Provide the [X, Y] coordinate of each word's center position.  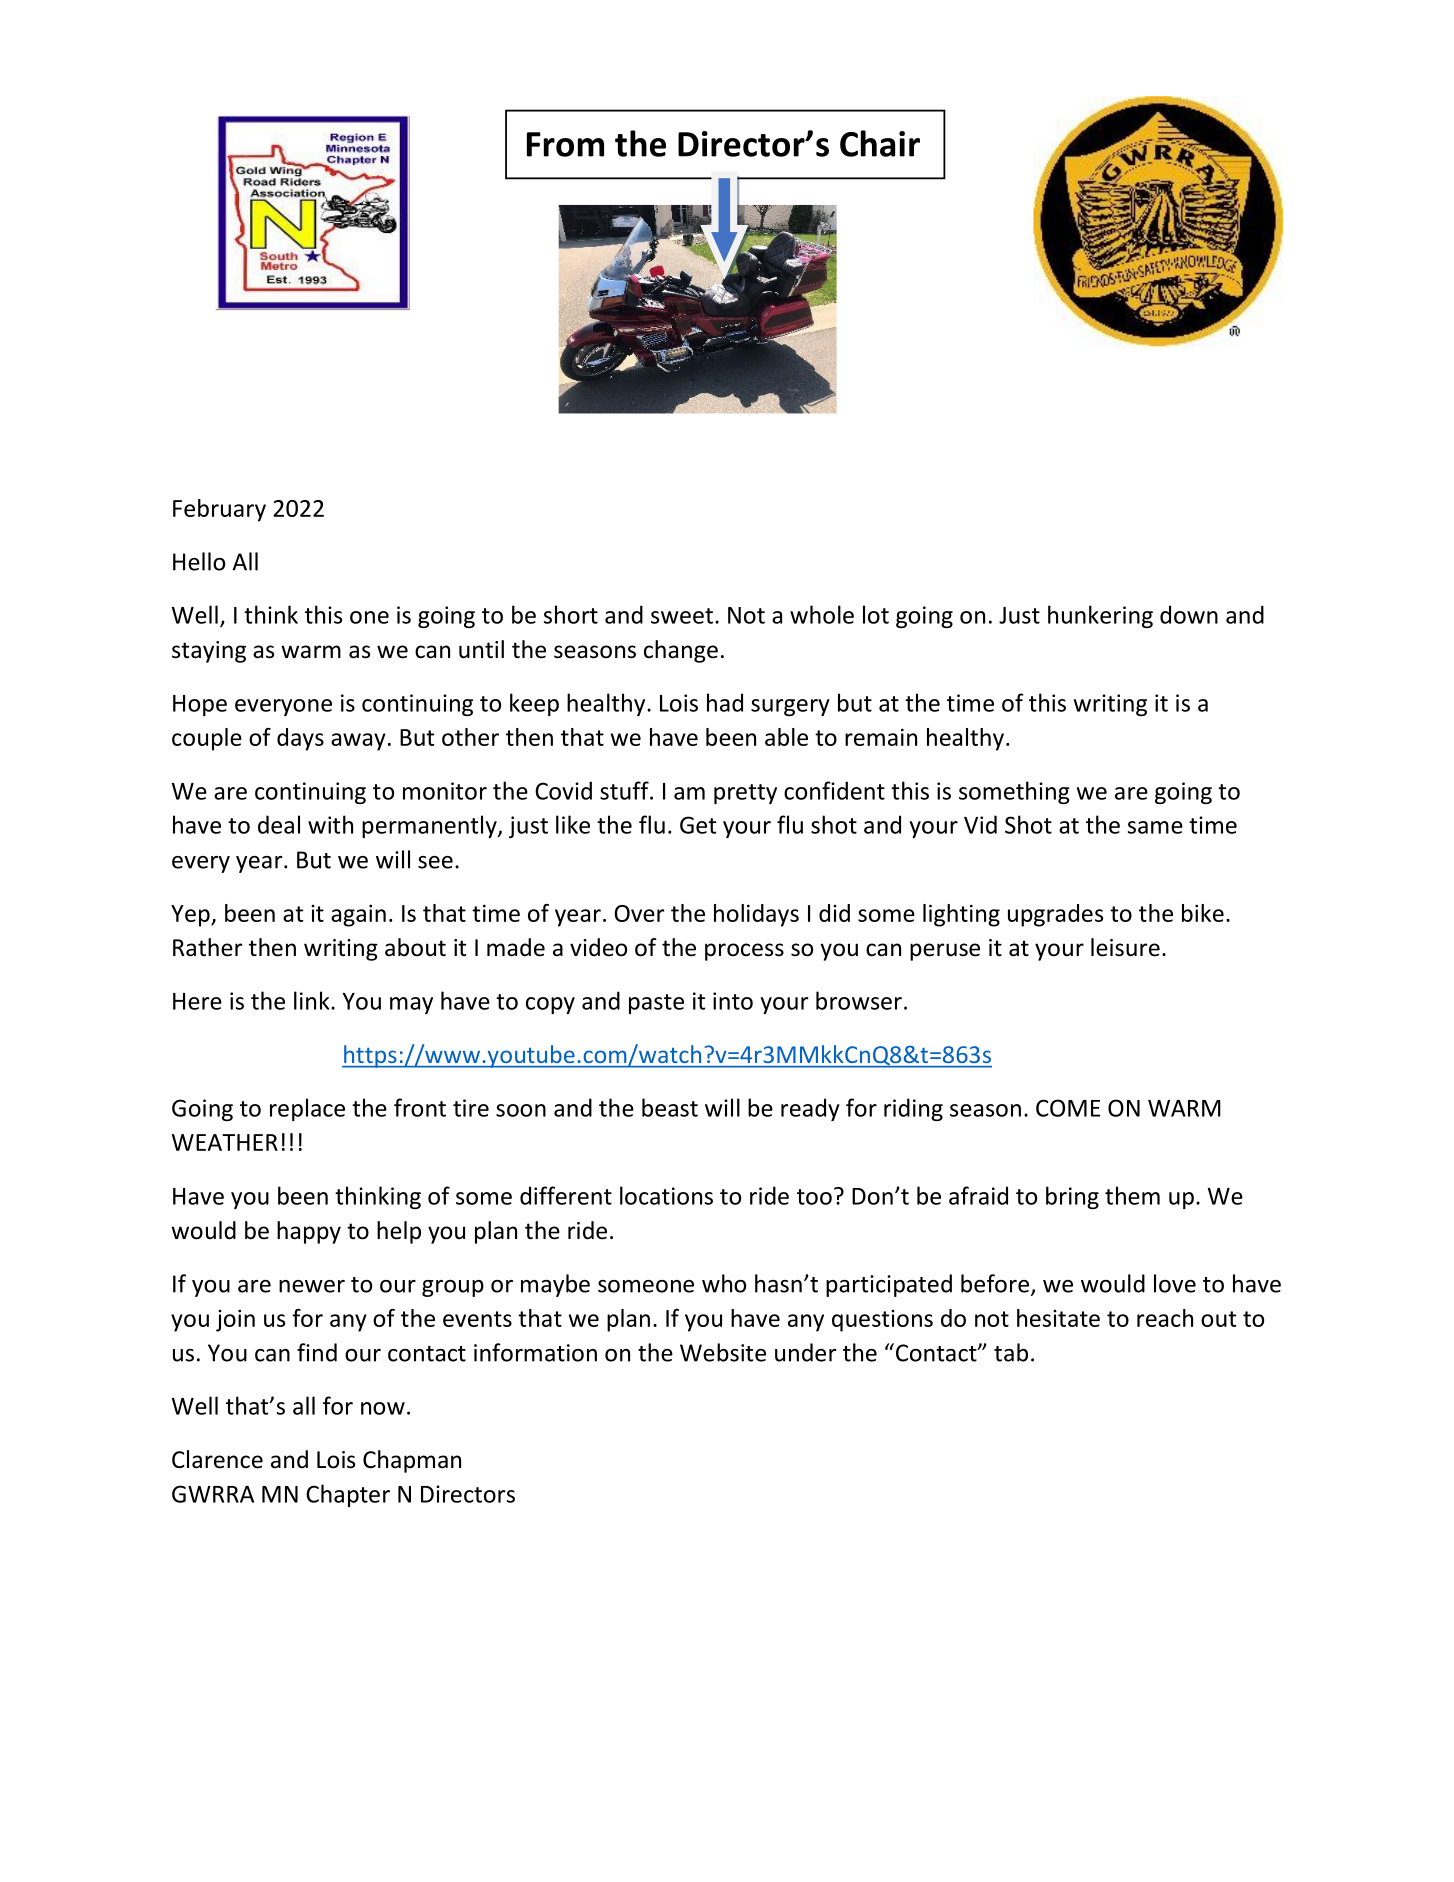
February [219, 510]
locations [666, 1195]
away [358, 742]
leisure [1125, 947]
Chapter [348, 1495]
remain [881, 737]
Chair [880, 143]
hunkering [1100, 616]
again [358, 915]
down [1189, 614]
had [725, 702]
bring [1072, 1197]
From [565, 144]
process [744, 952]
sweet [682, 616]
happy [309, 1232]
